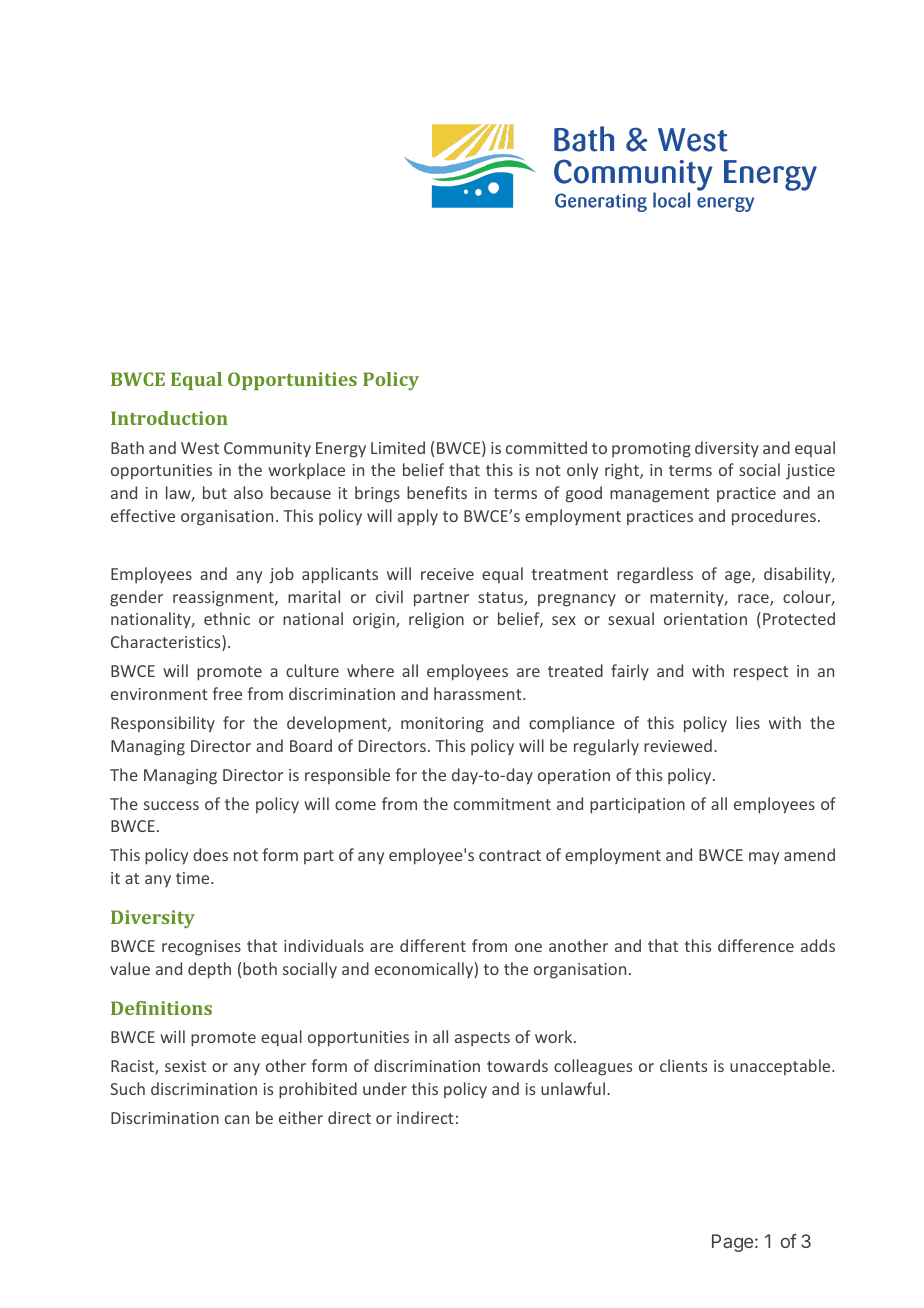 This document has width=924, height=1308. I want to click on promoting, so click(651, 450).
